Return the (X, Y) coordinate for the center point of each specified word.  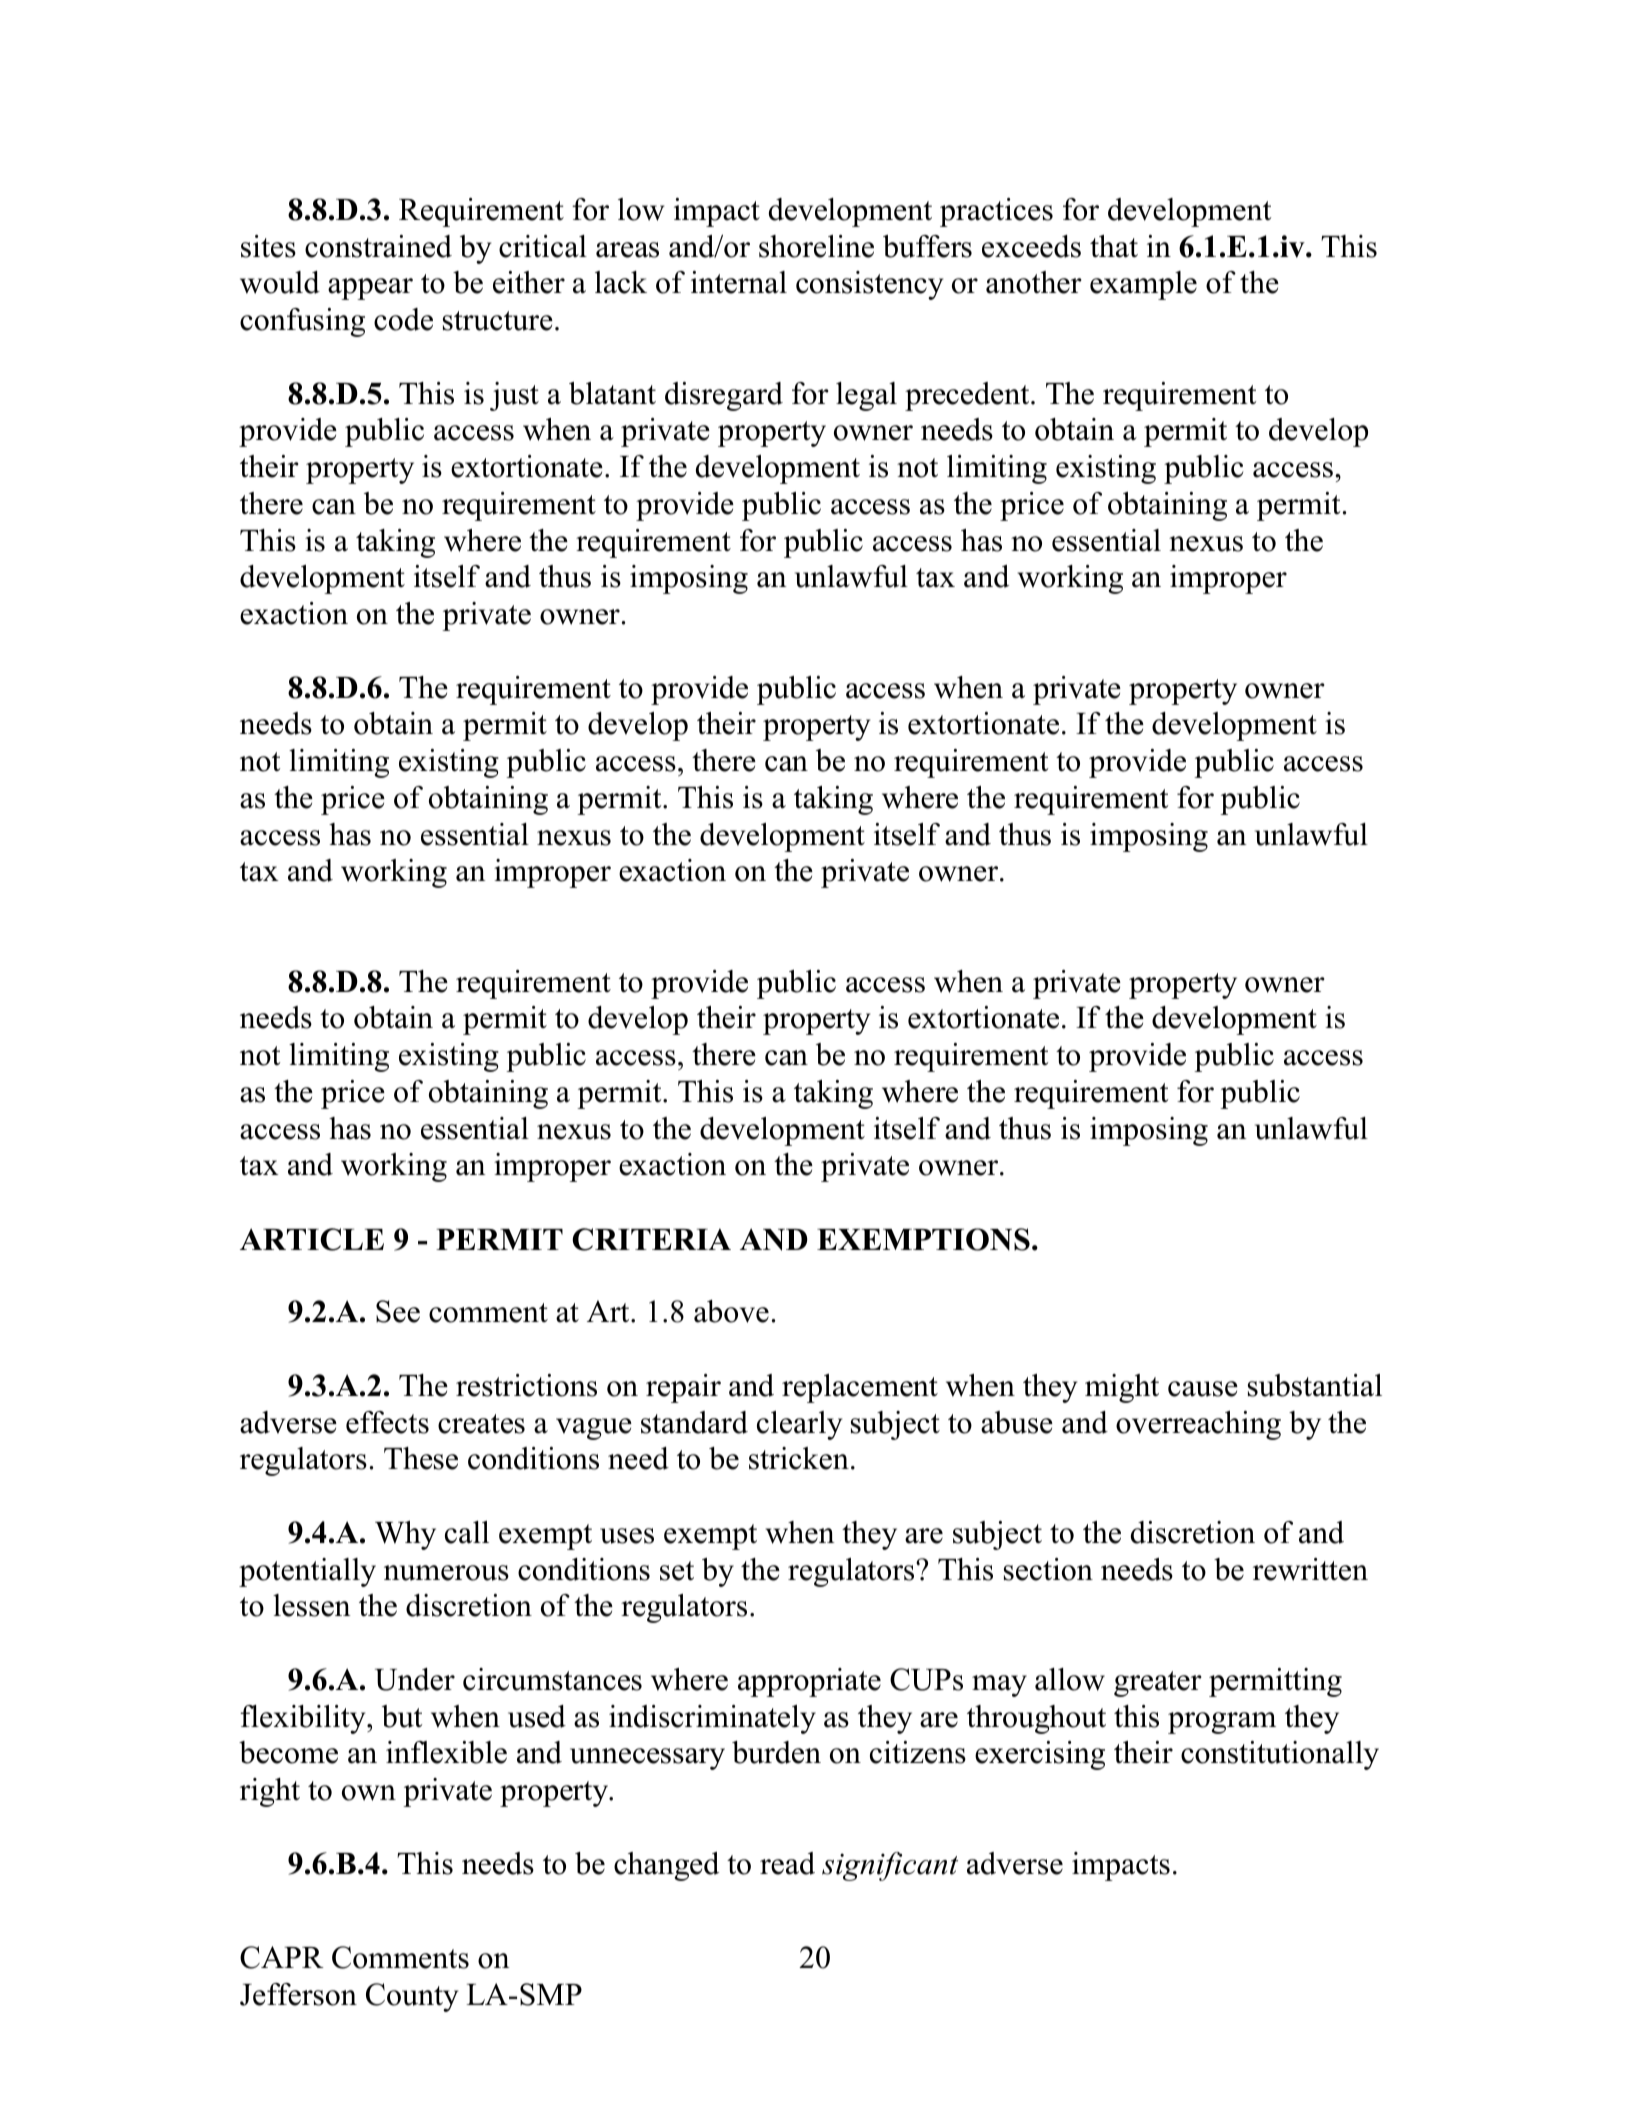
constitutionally (1280, 1755)
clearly (799, 1425)
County (412, 1997)
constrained (378, 246)
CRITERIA (651, 1239)
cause (1203, 1389)
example (1143, 285)
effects (387, 1422)
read (787, 1863)
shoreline (816, 246)
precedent (968, 396)
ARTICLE (312, 1239)
